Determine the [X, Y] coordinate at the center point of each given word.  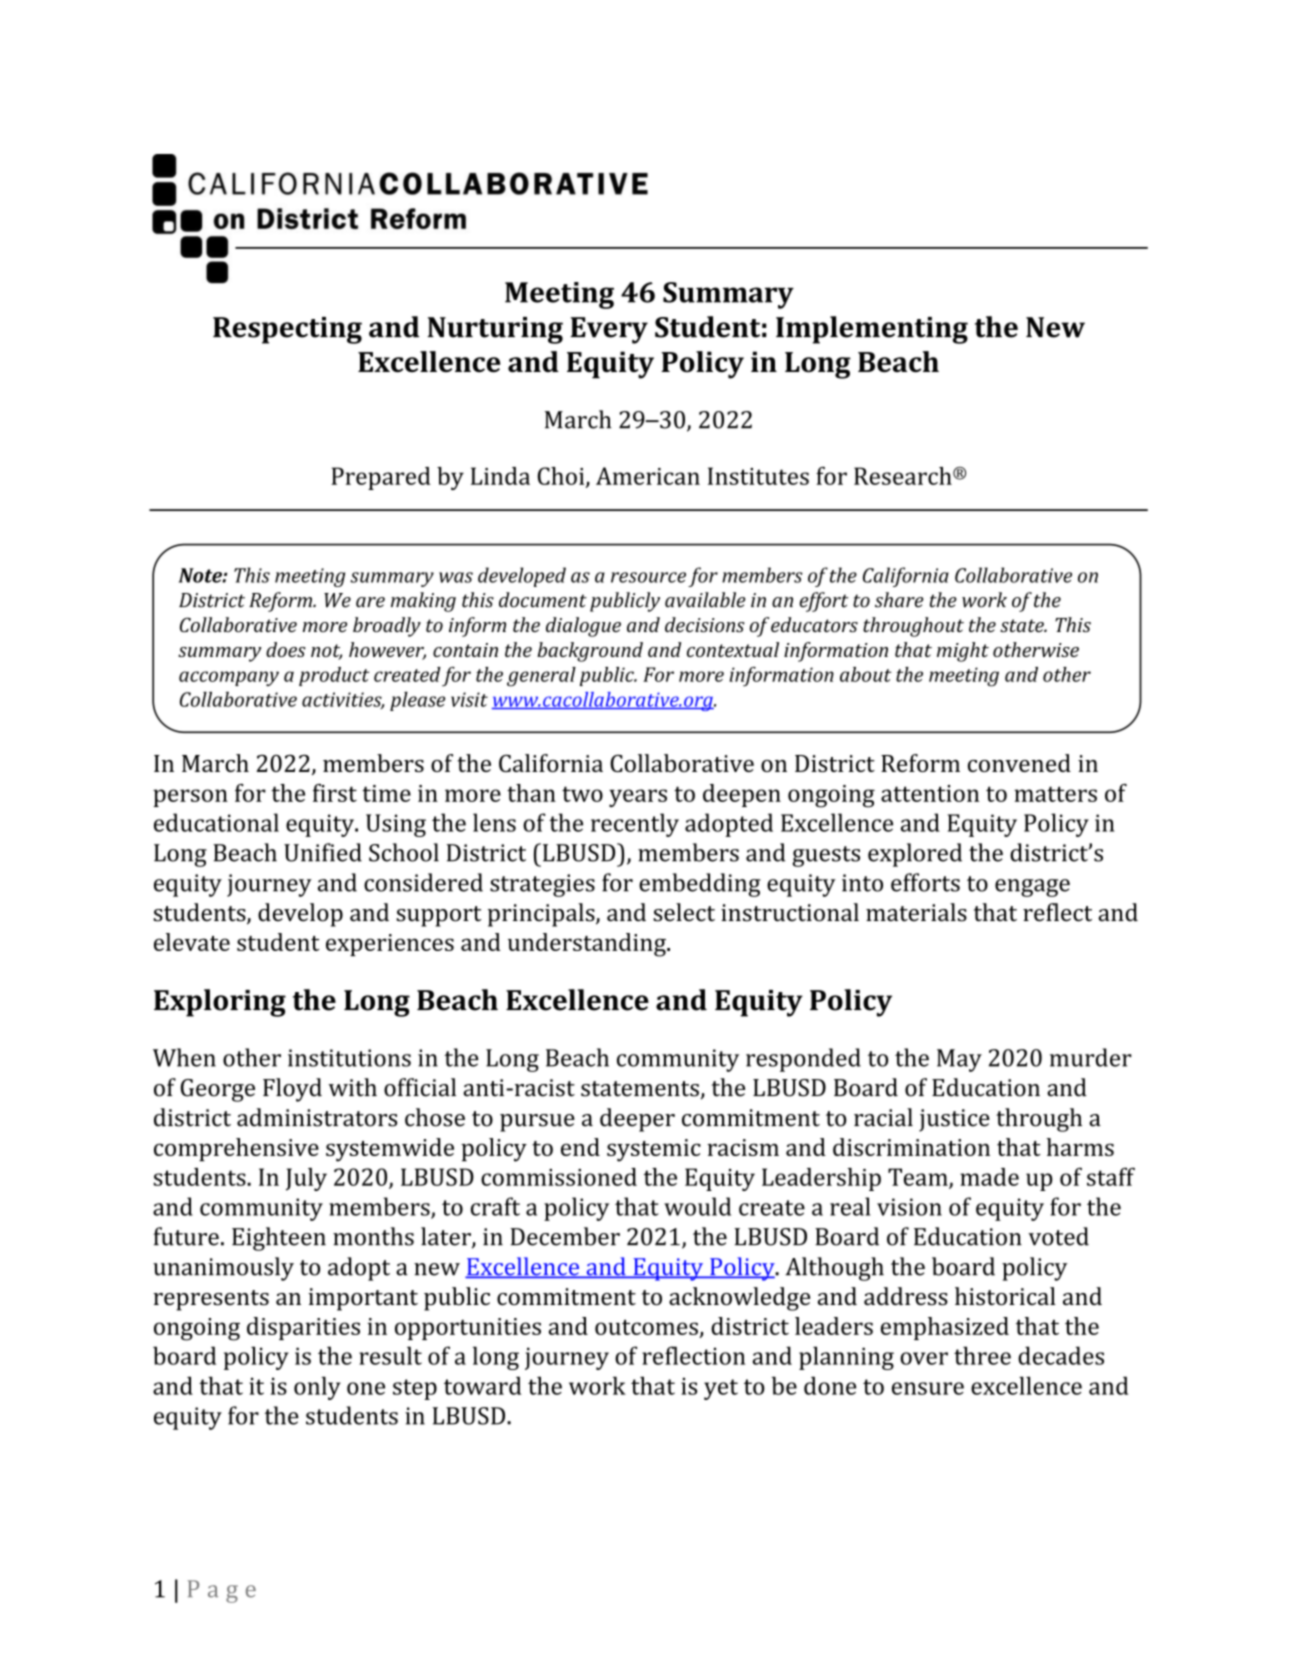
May [959, 1060]
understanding [588, 945]
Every [609, 330]
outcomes [646, 1327]
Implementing [872, 330]
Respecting [287, 330]
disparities [303, 1328]
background [590, 652]
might [963, 652]
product [334, 676]
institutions [349, 1058]
